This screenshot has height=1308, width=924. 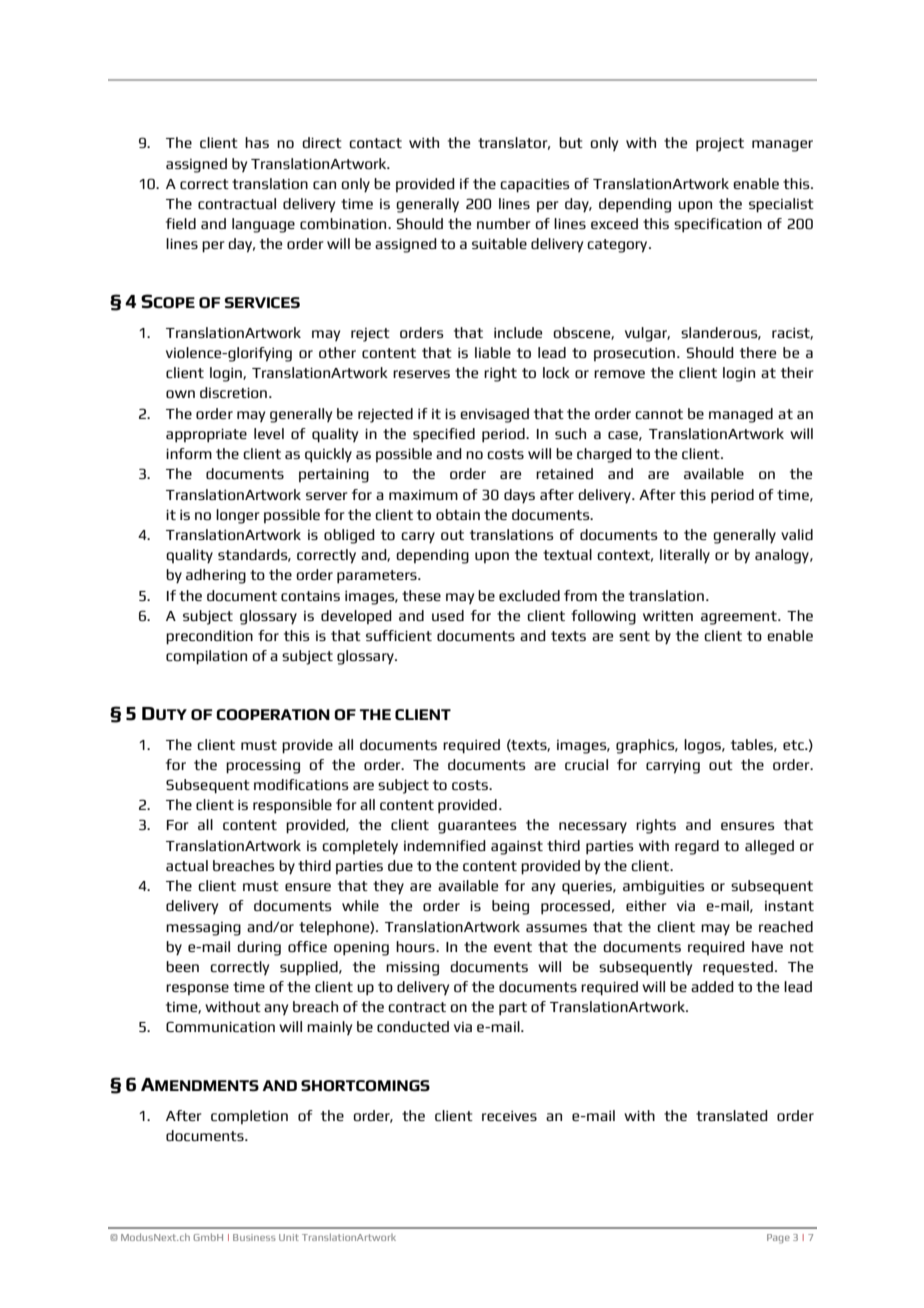 What do you see at coordinates (778, 1239) in the screenshot?
I see `Page` at bounding box center [778, 1239].
